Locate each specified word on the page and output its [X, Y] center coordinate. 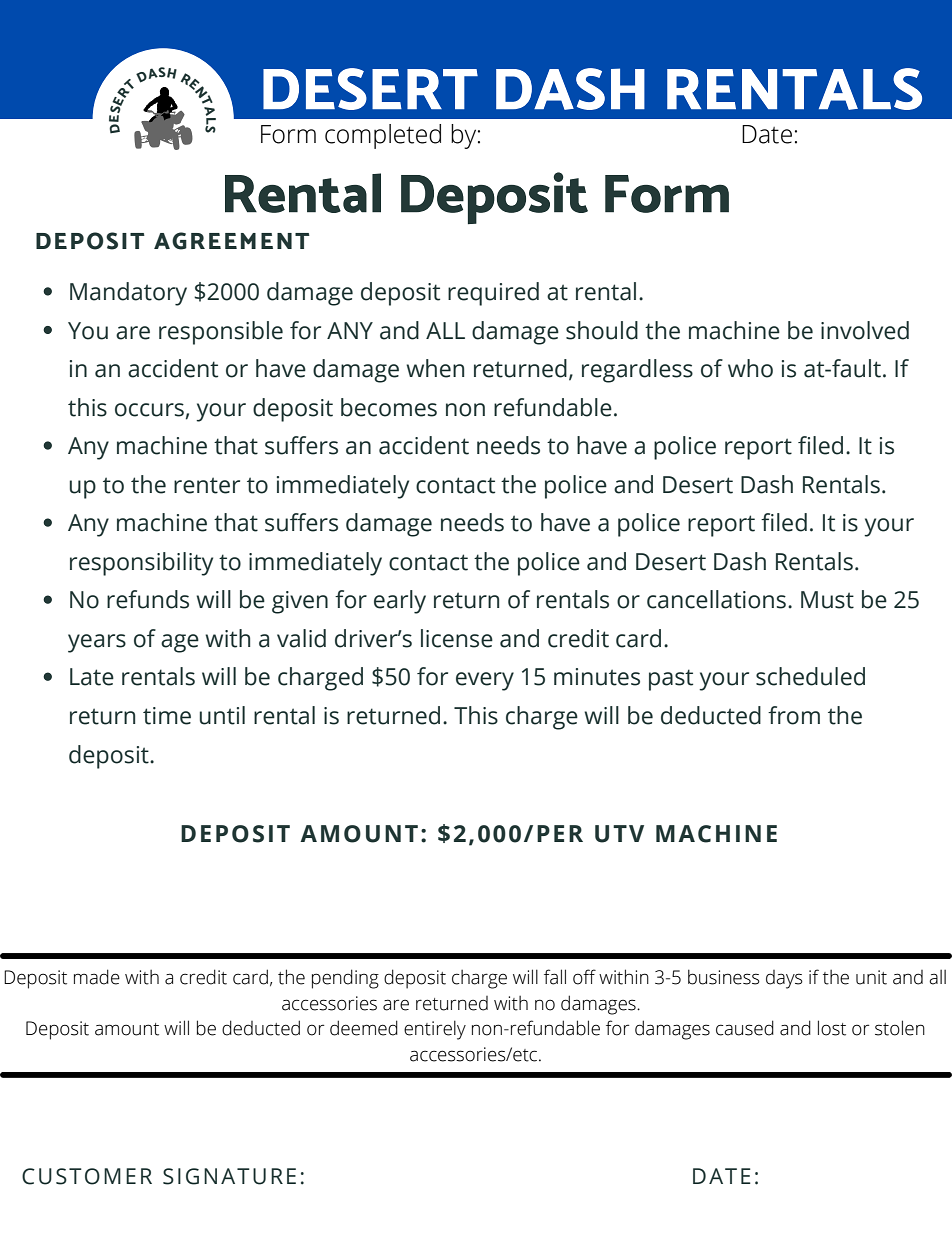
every [485, 681]
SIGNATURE [229, 1176]
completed [383, 136]
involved [865, 330]
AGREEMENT [232, 241]
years [97, 643]
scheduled [810, 676]
